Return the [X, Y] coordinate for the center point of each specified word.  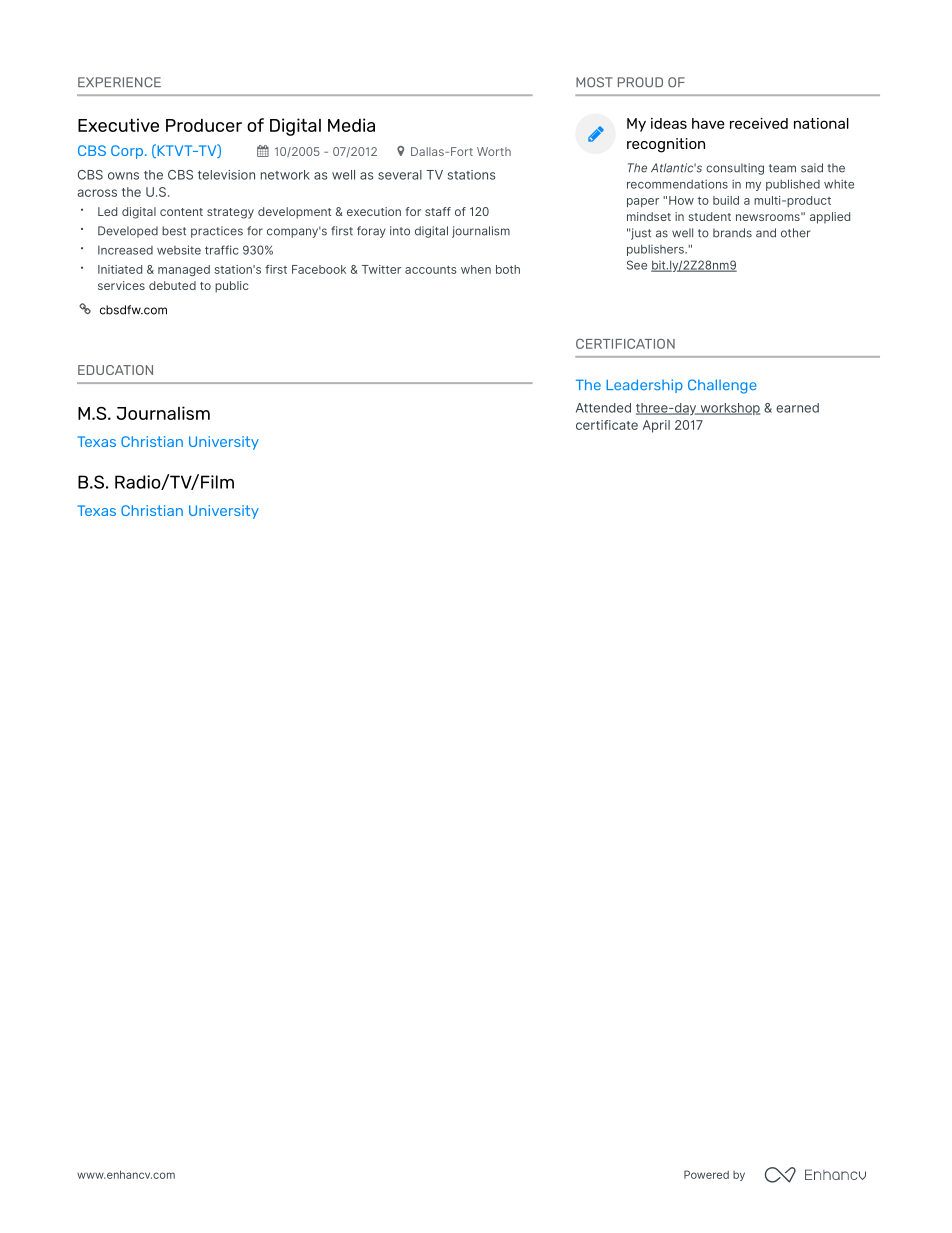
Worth [494, 151]
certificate [607, 425]
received [759, 123]
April [656, 426]
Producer [204, 125]
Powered [706, 1174]
